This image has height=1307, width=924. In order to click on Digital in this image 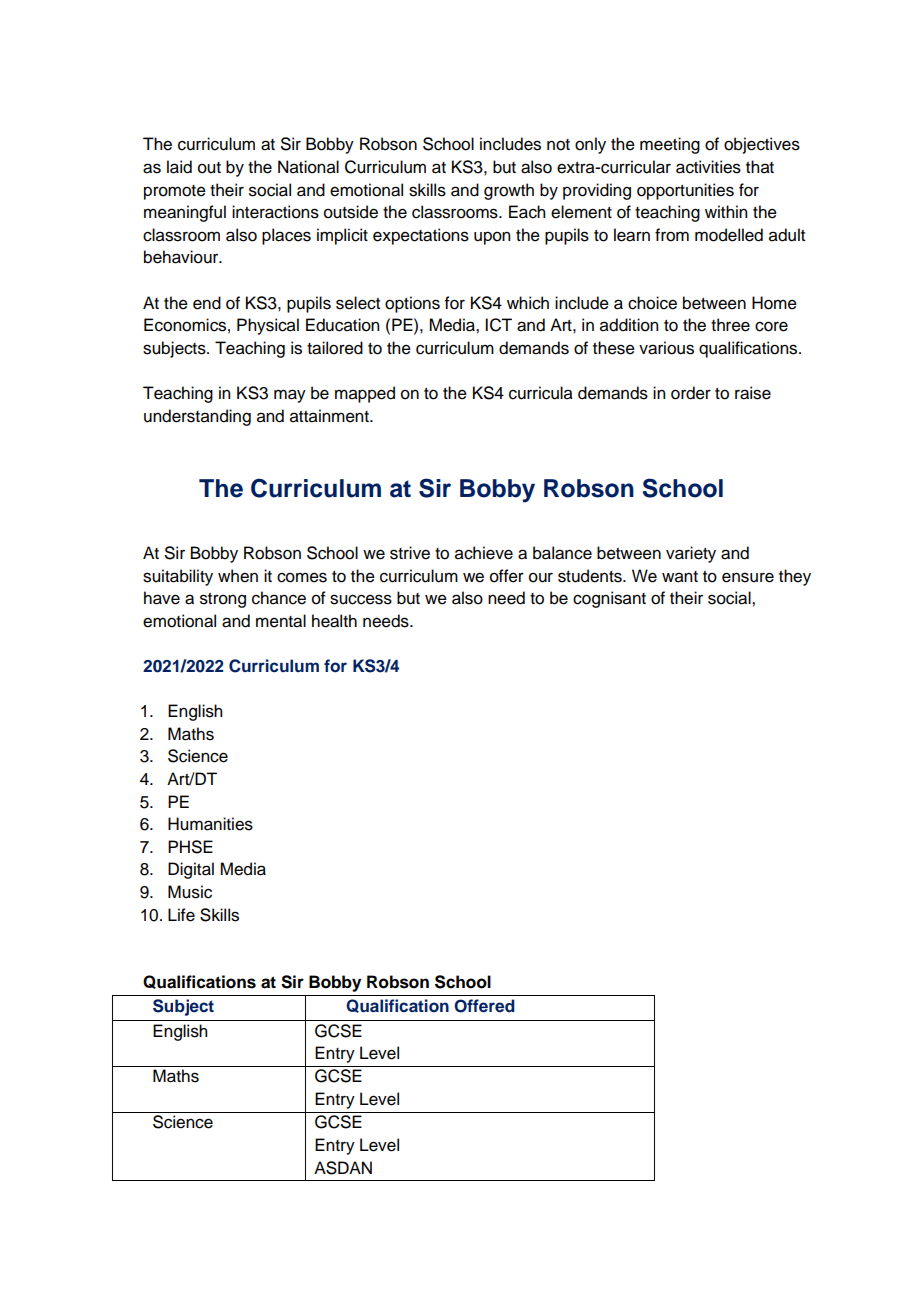, I will do `click(191, 870)`.
